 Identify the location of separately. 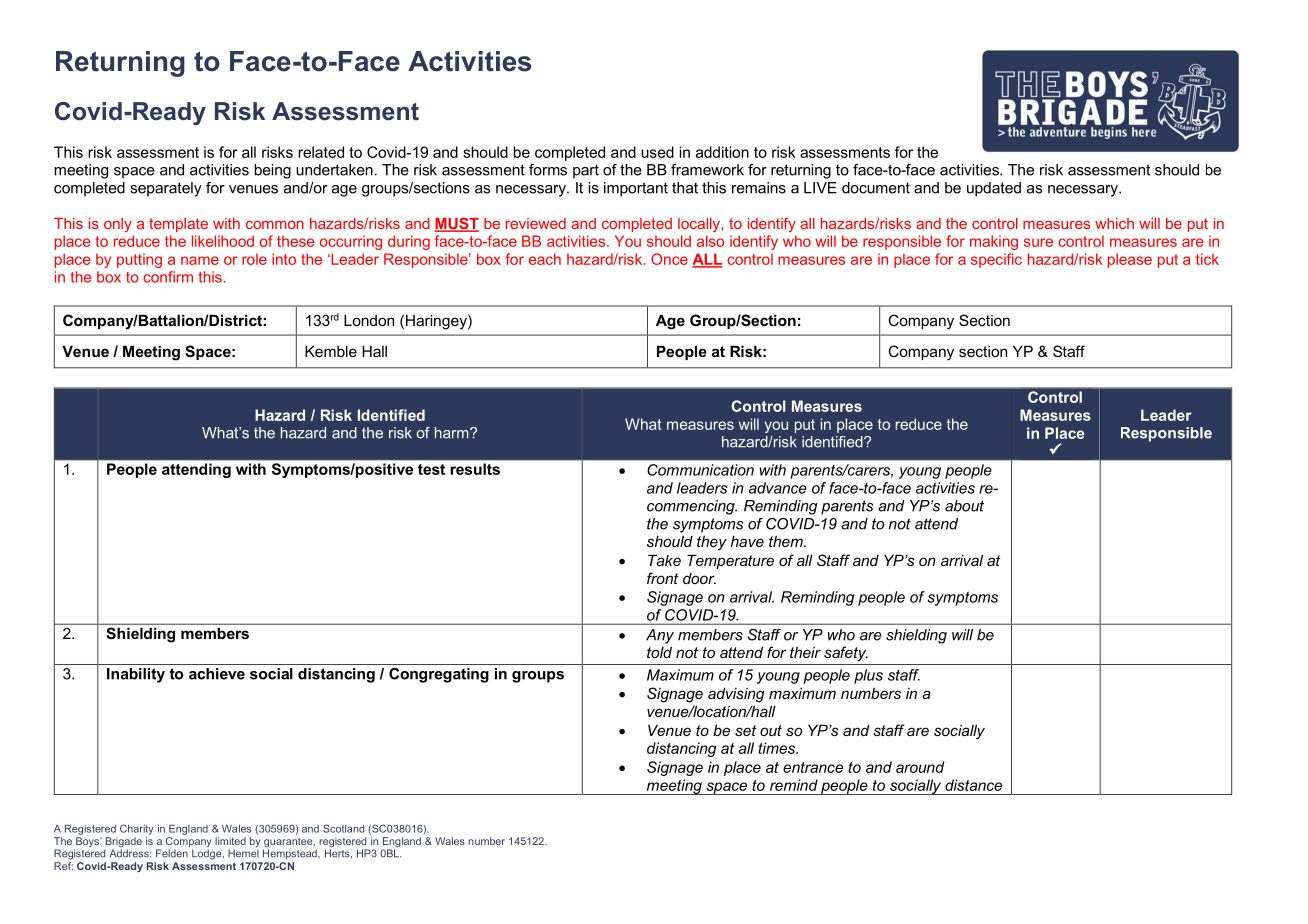
(166, 189).
